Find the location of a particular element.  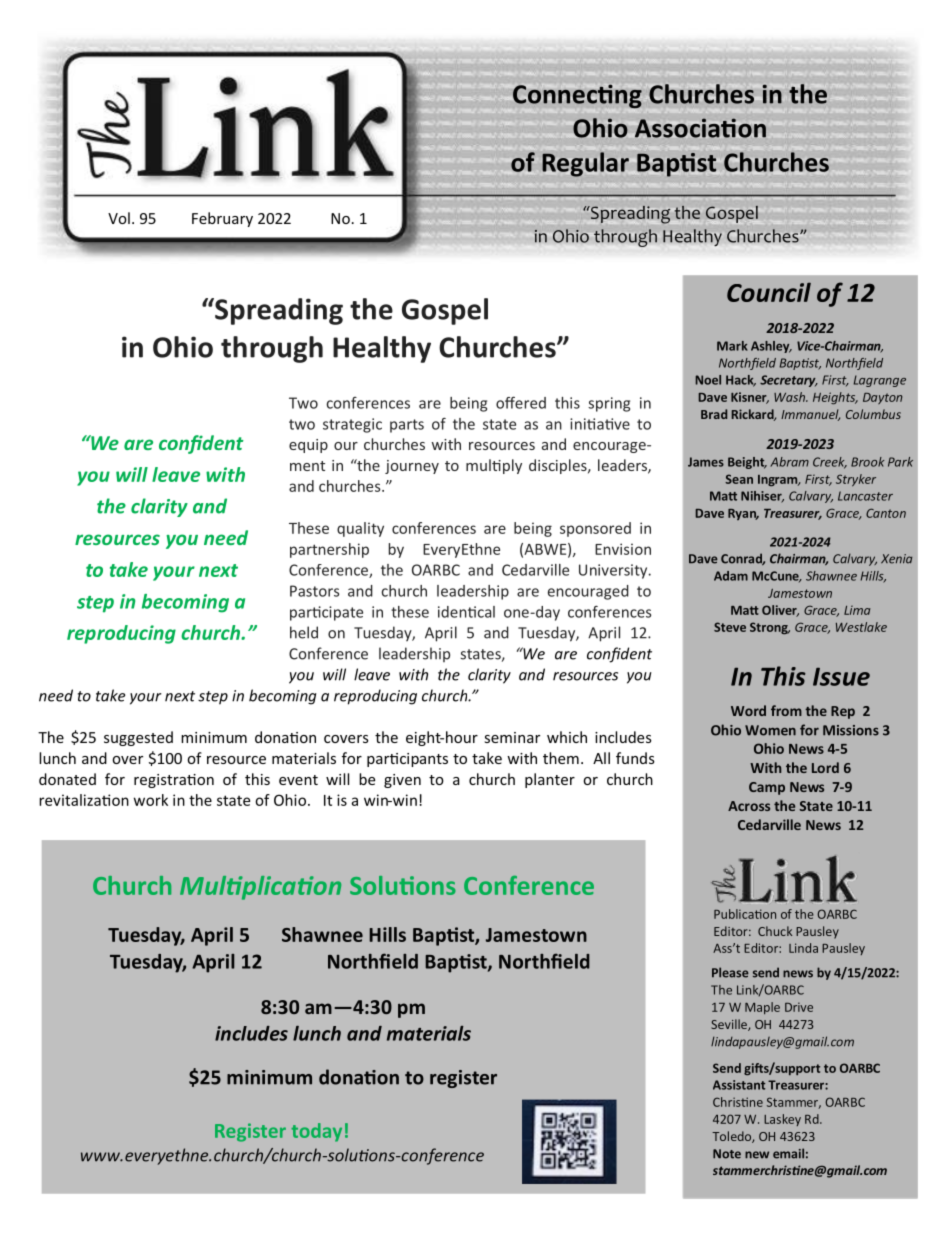

multiply is located at coordinates (494, 466).
